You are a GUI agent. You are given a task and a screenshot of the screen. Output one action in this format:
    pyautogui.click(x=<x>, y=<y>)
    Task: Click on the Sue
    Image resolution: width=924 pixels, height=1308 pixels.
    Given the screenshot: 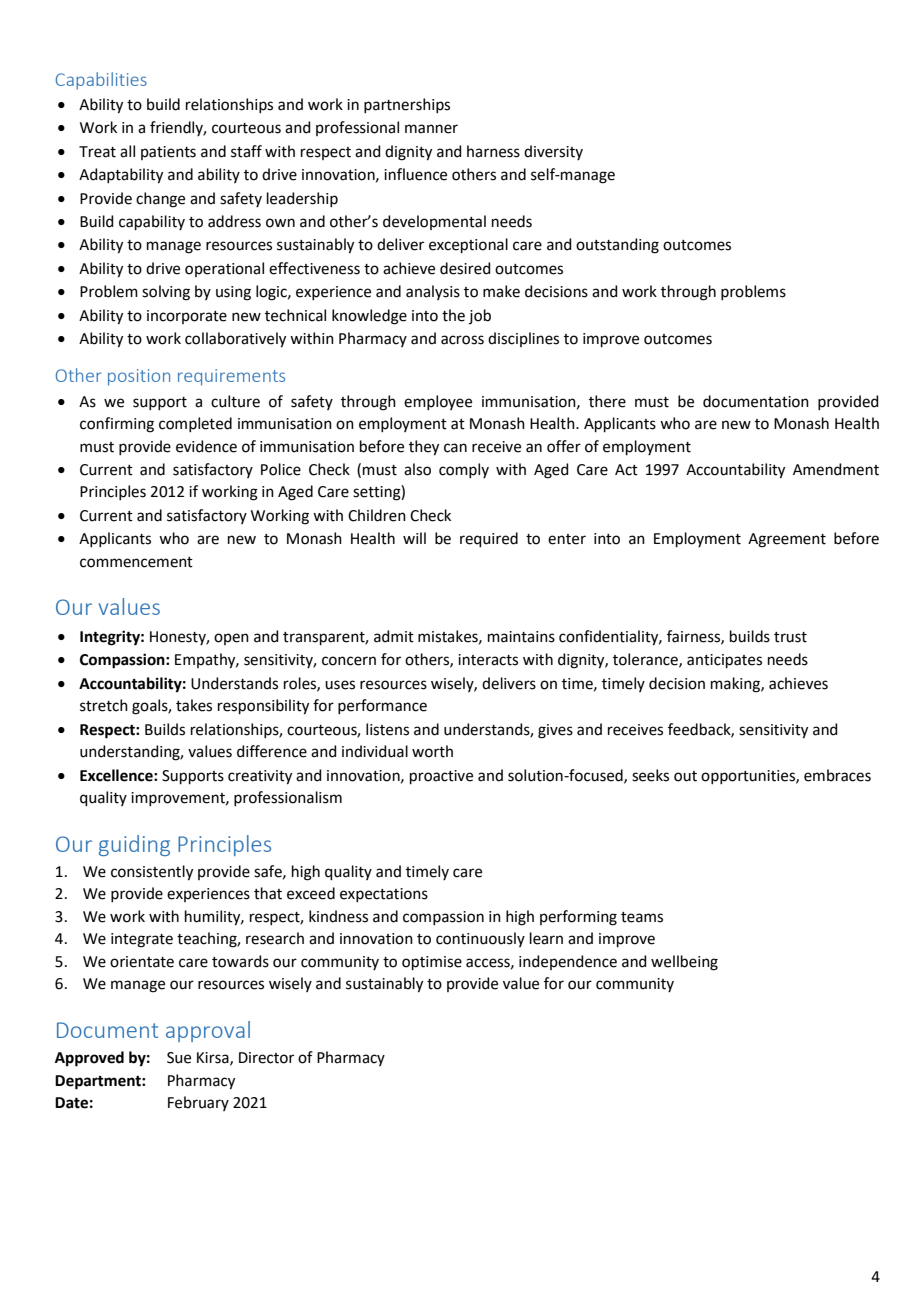 What is the action you would take?
    pyautogui.click(x=179, y=1058)
